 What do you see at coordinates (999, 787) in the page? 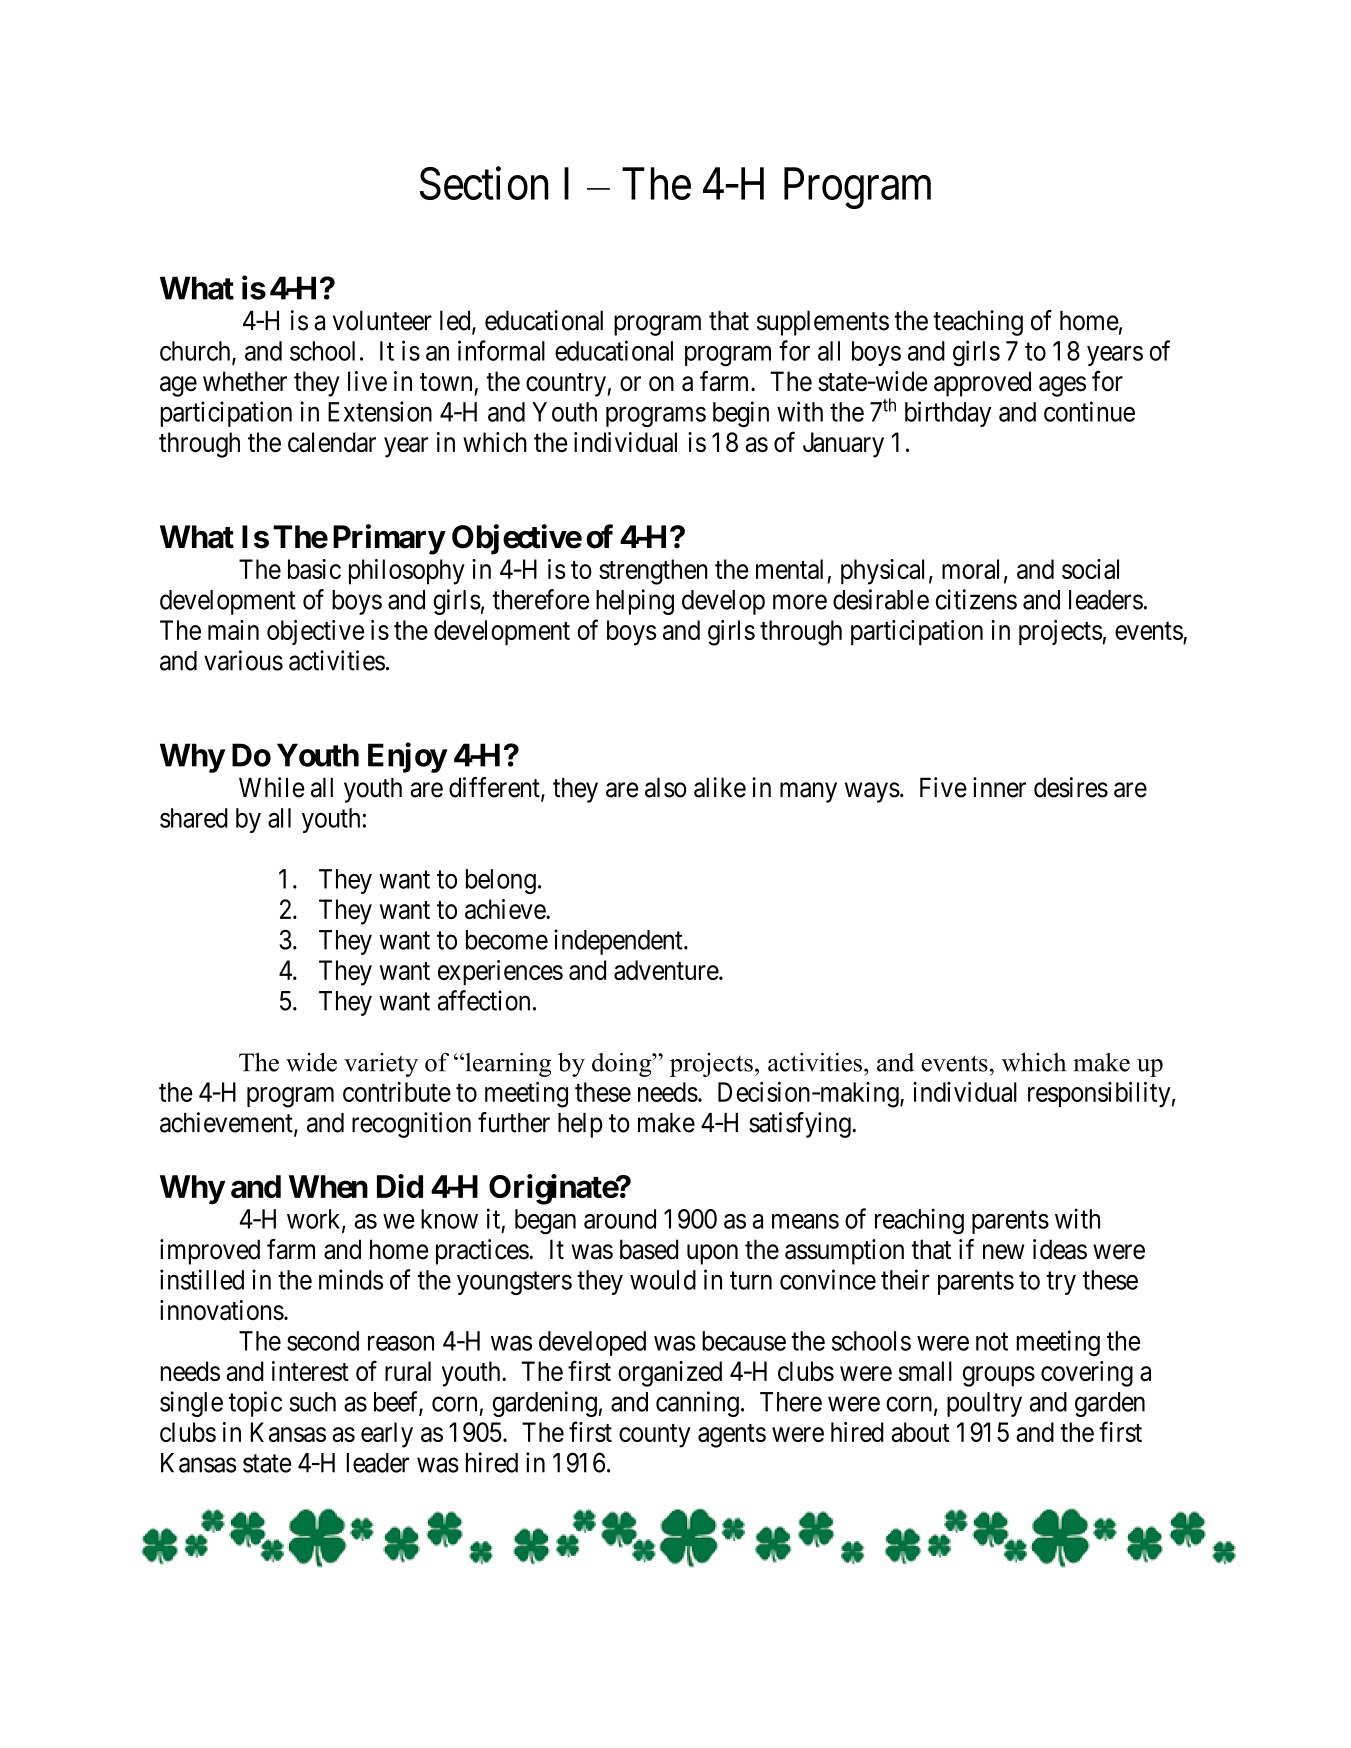
I see `inner` at bounding box center [999, 787].
